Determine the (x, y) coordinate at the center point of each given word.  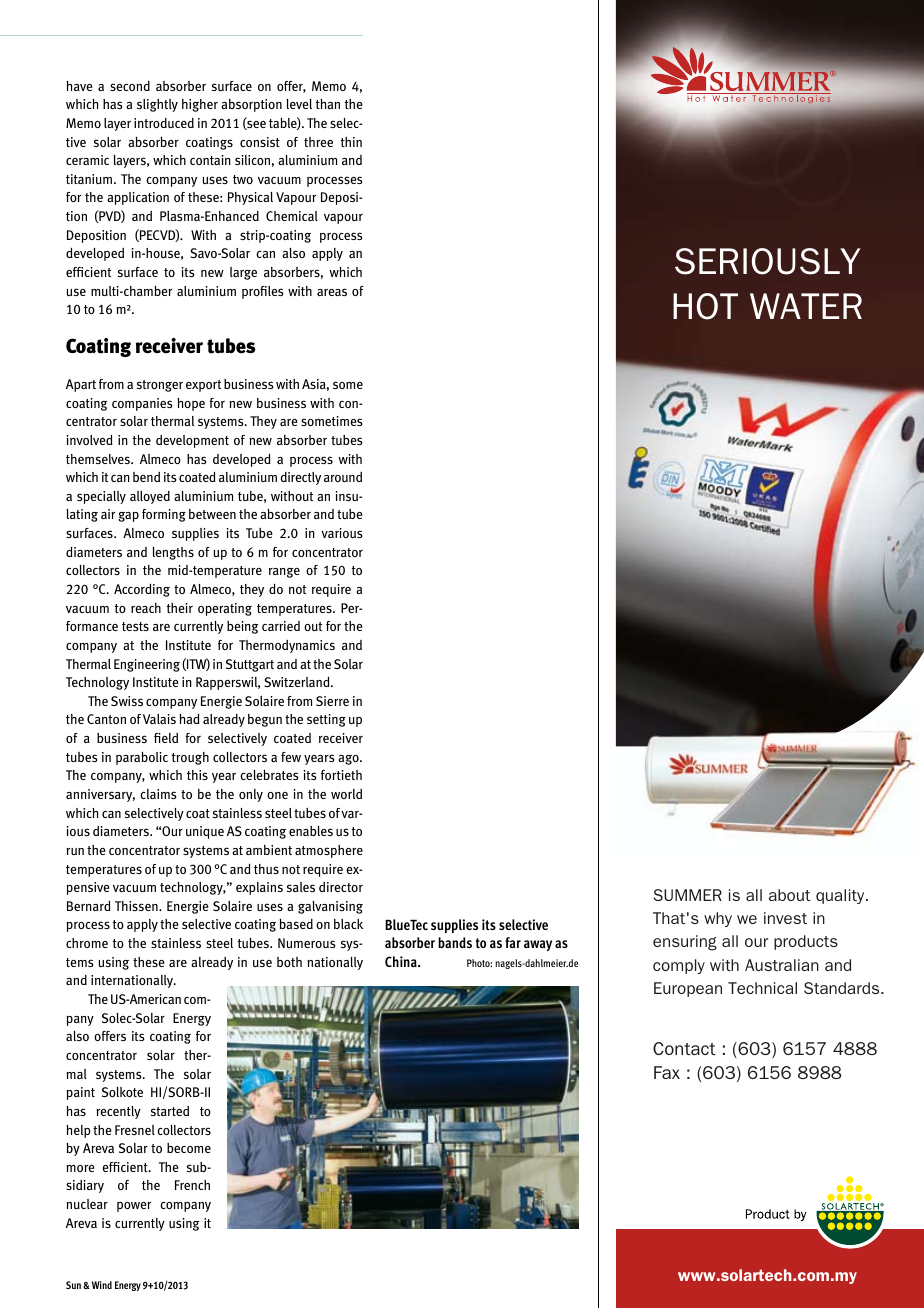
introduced (164, 123)
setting (326, 720)
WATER (806, 306)
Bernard (89, 906)
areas (332, 292)
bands (455, 942)
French (192, 1185)
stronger (160, 386)
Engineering (147, 665)
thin (351, 142)
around (343, 477)
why (718, 919)
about (790, 895)
